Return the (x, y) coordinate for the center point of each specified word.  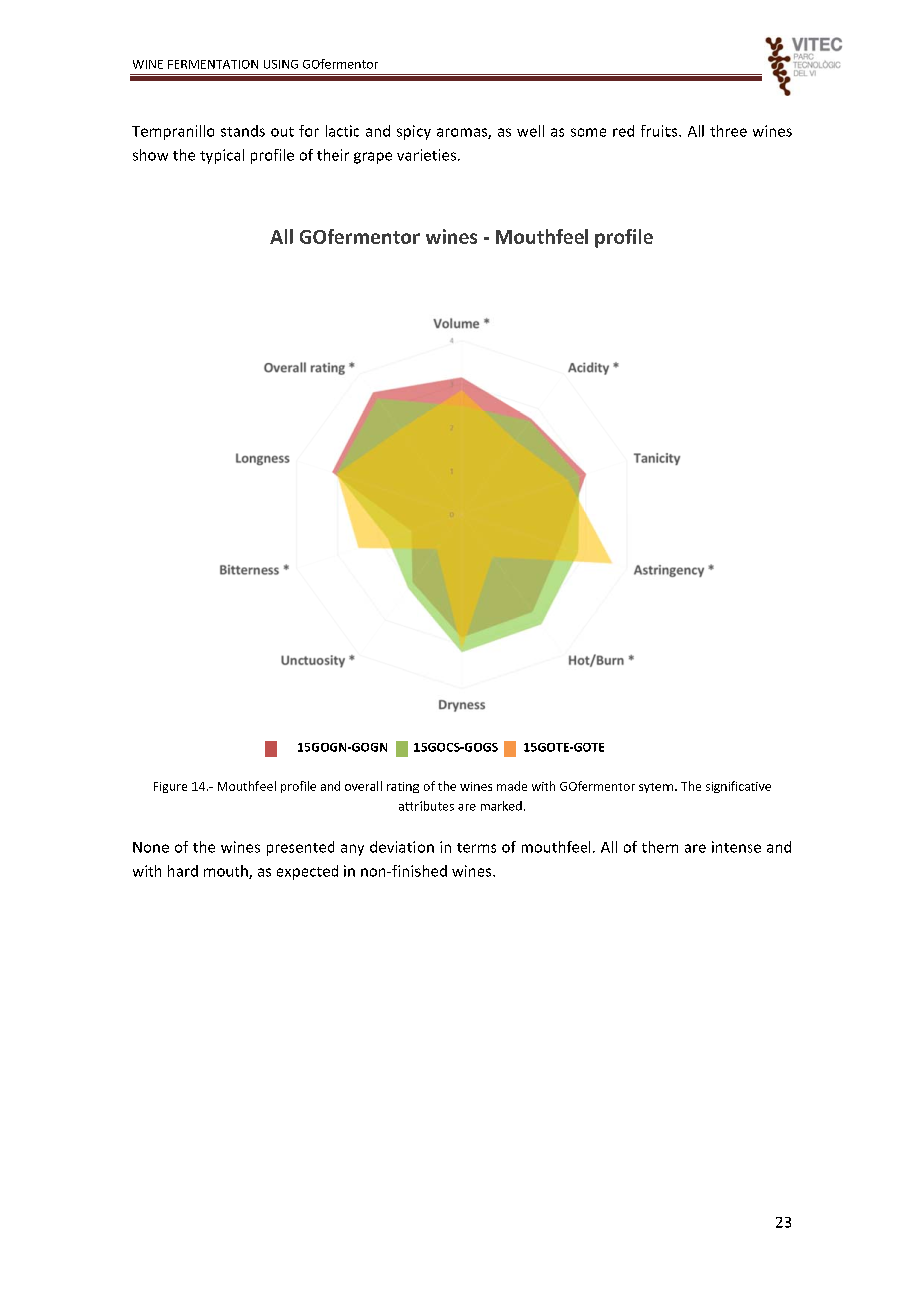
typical (222, 156)
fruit (656, 131)
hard (183, 871)
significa (728, 787)
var (408, 156)
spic (411, 132)
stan (235, 132)
